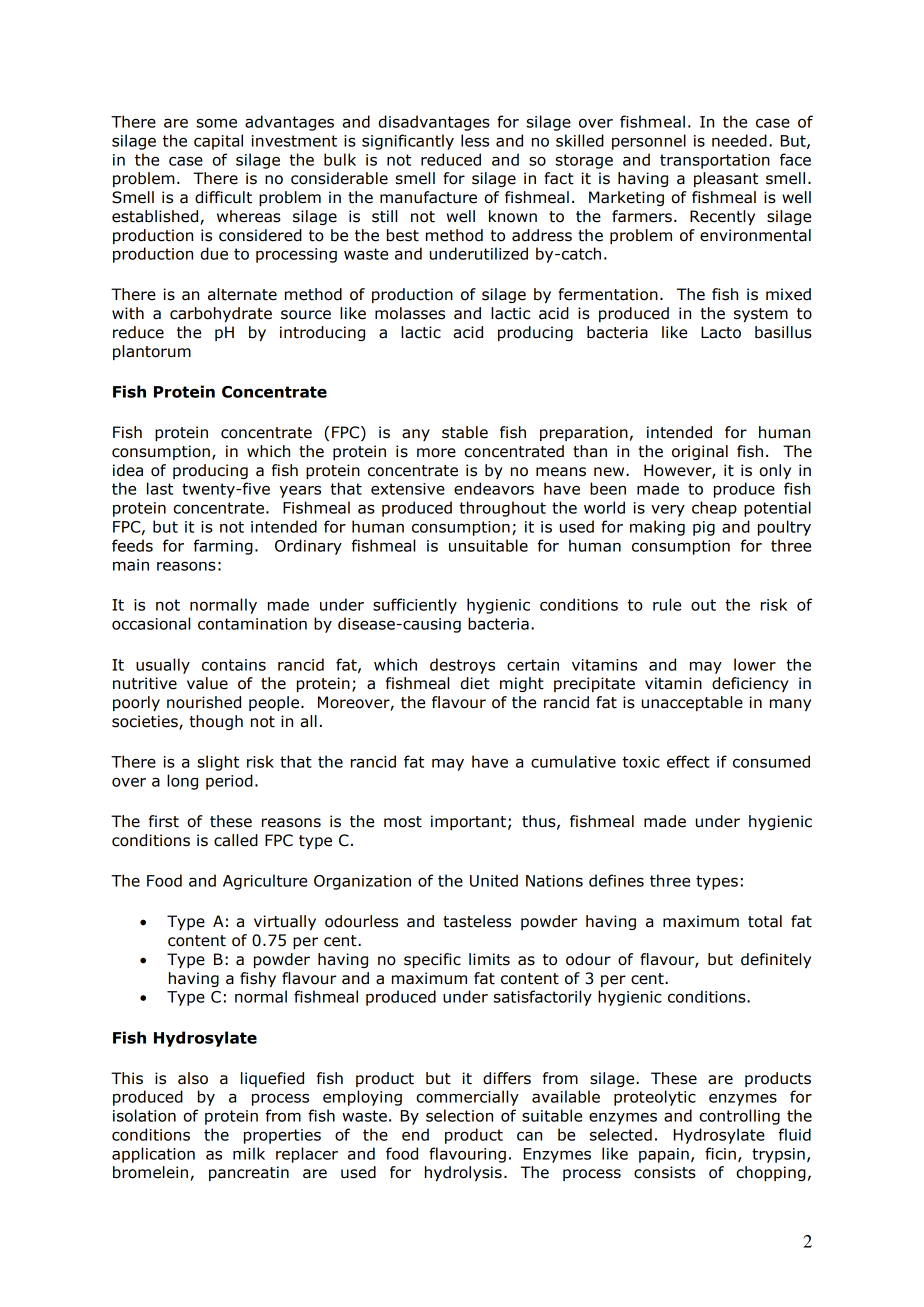 The width and height of the screenshot is (924, 1307). I want to click on lower, so click(755, 664).
